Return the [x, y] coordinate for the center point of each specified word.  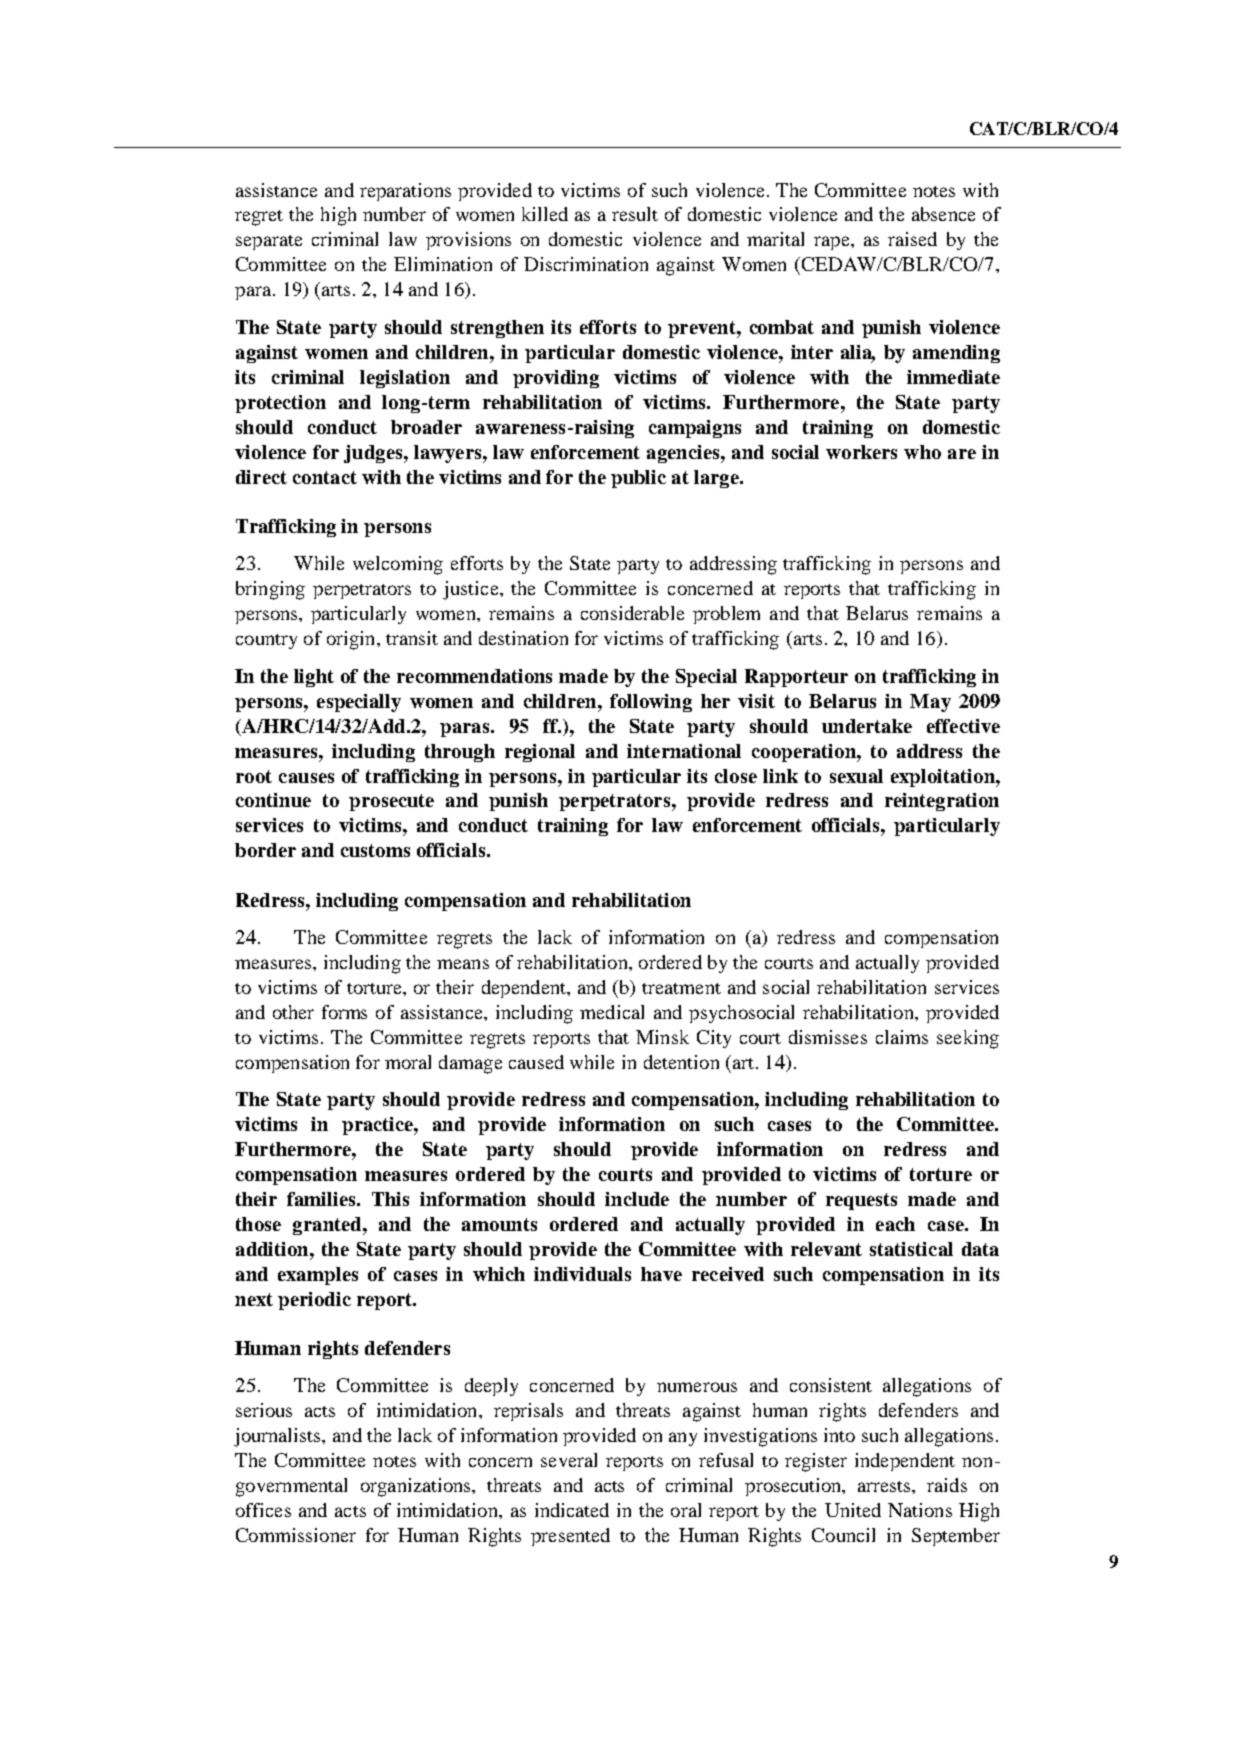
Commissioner [296, 1535]
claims [902, 1037]
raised [912, 239]
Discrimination [586, 264]
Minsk [662, 1037]
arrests [885, 1486]
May [930, 703]
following [651, 703]
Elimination [443, 264]
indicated [572, 1510]
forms [344, 1012]
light [314, 678]
